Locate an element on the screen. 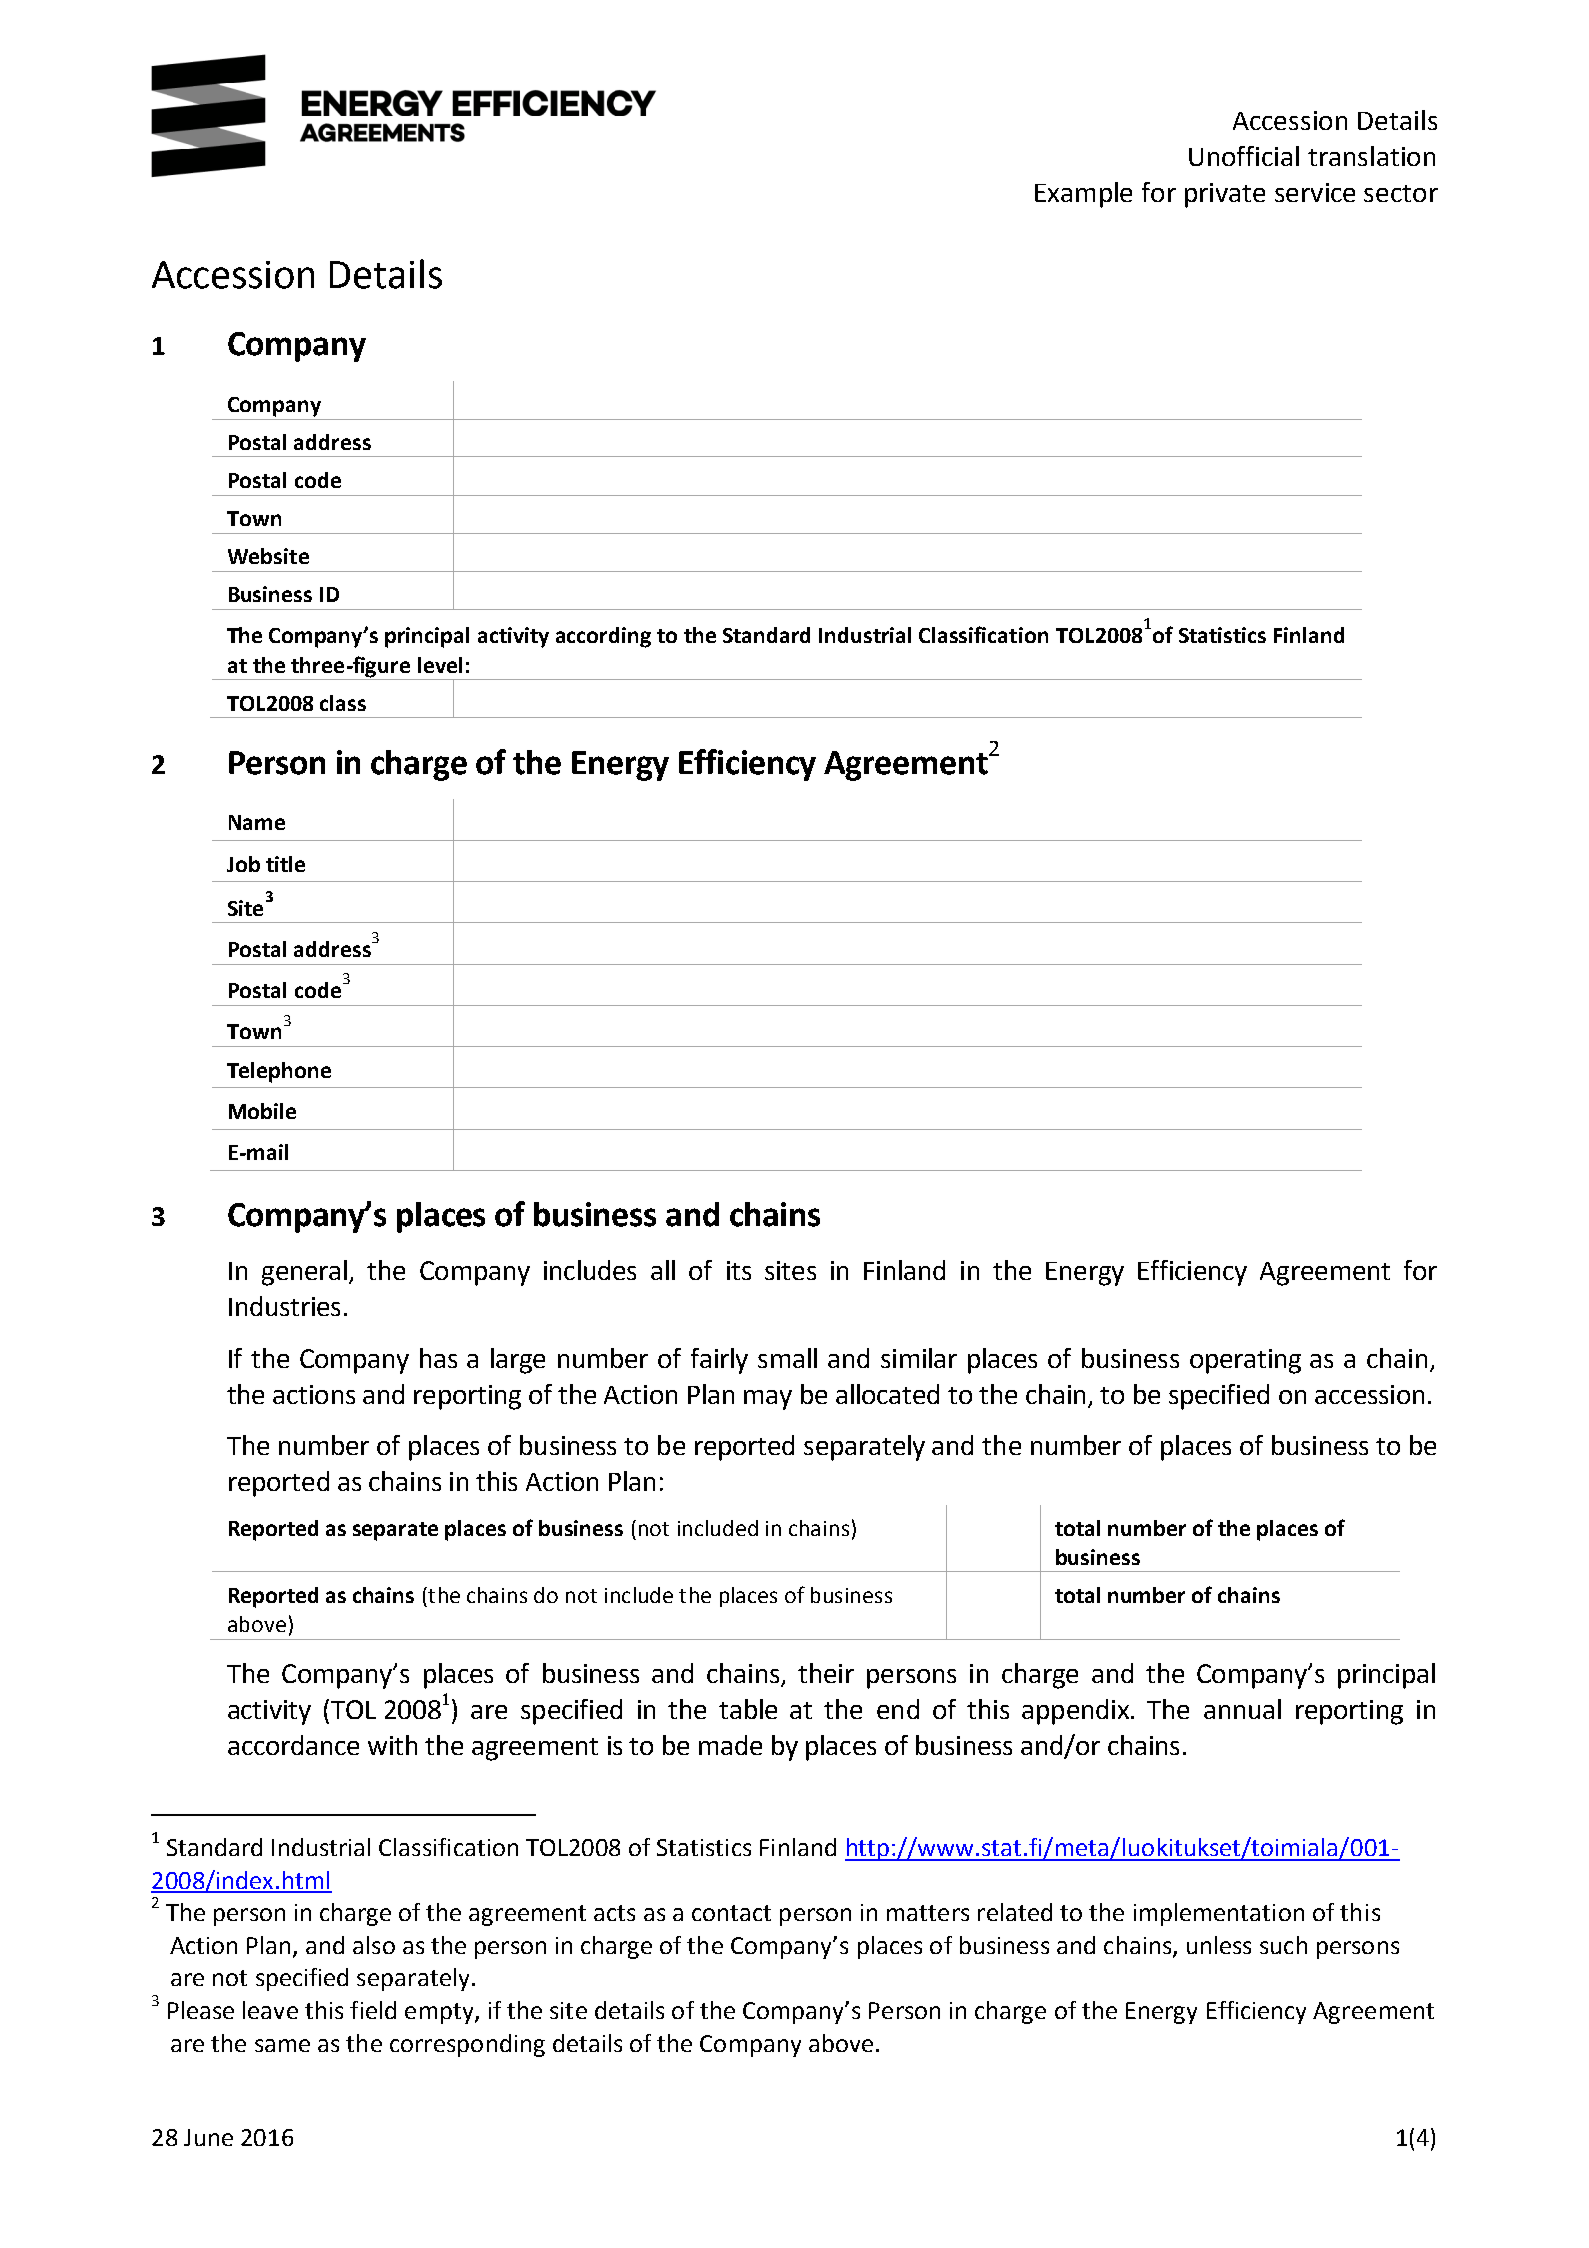 The height and width of the screenshot is (2248, 1589). same is located at coordinates (282, 2045).
